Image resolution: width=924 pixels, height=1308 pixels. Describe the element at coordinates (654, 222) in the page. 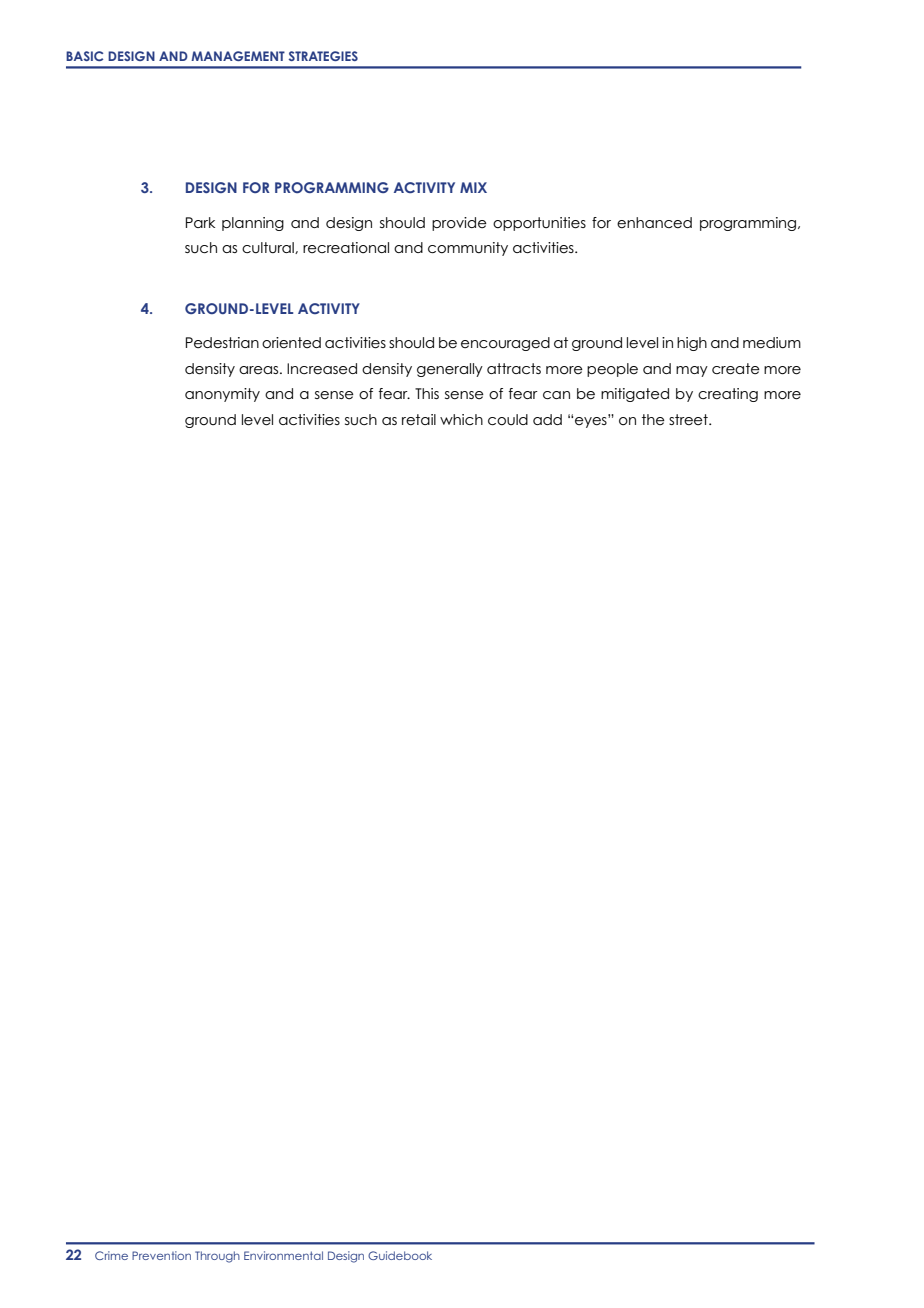

I see `enhanced` at that location.
